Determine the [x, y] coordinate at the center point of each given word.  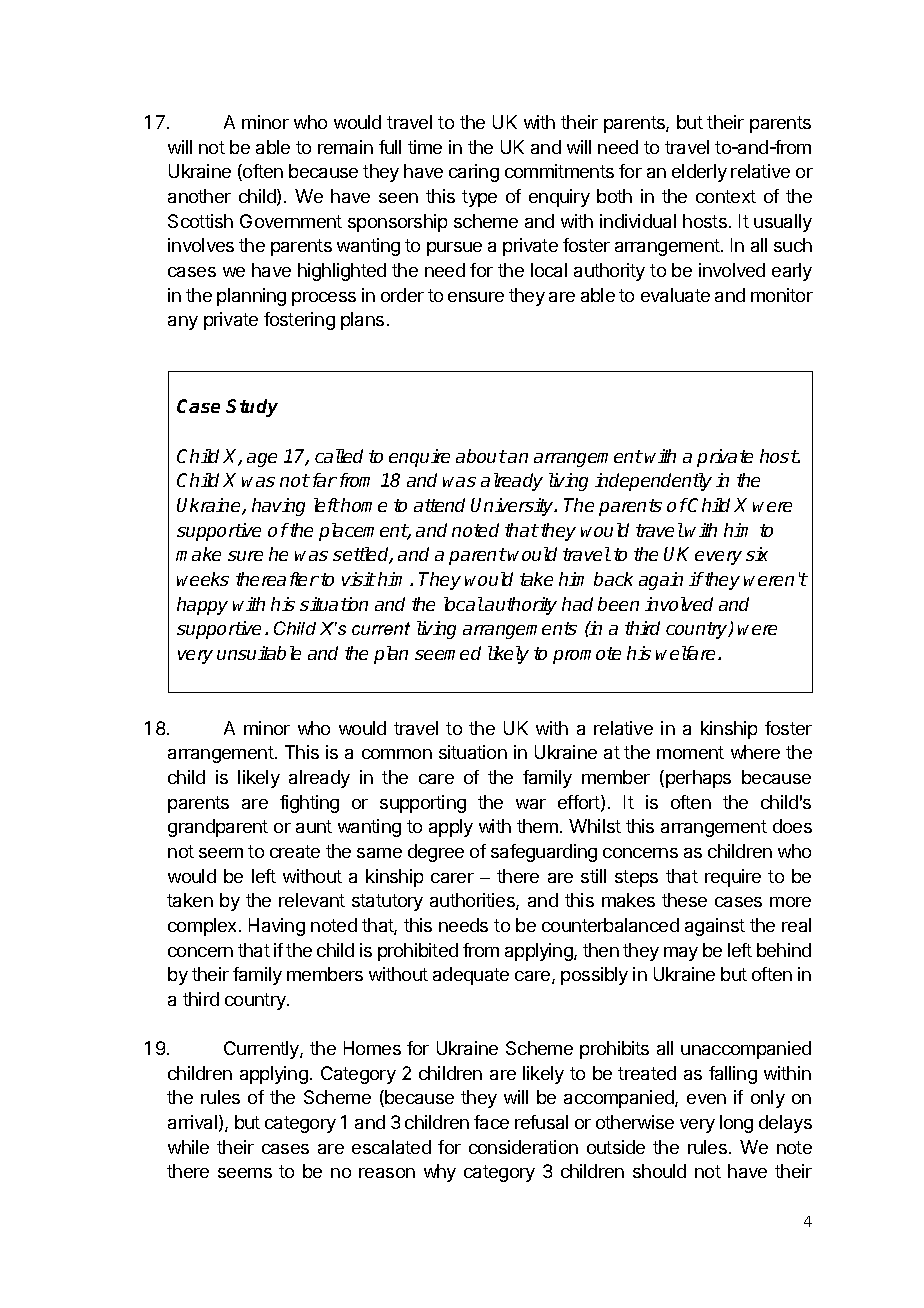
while [188, 1147]
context [726, 196]
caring [474, 173]
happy [202, 606]
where [755, 752]
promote [587, 655]
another [199, 196]
